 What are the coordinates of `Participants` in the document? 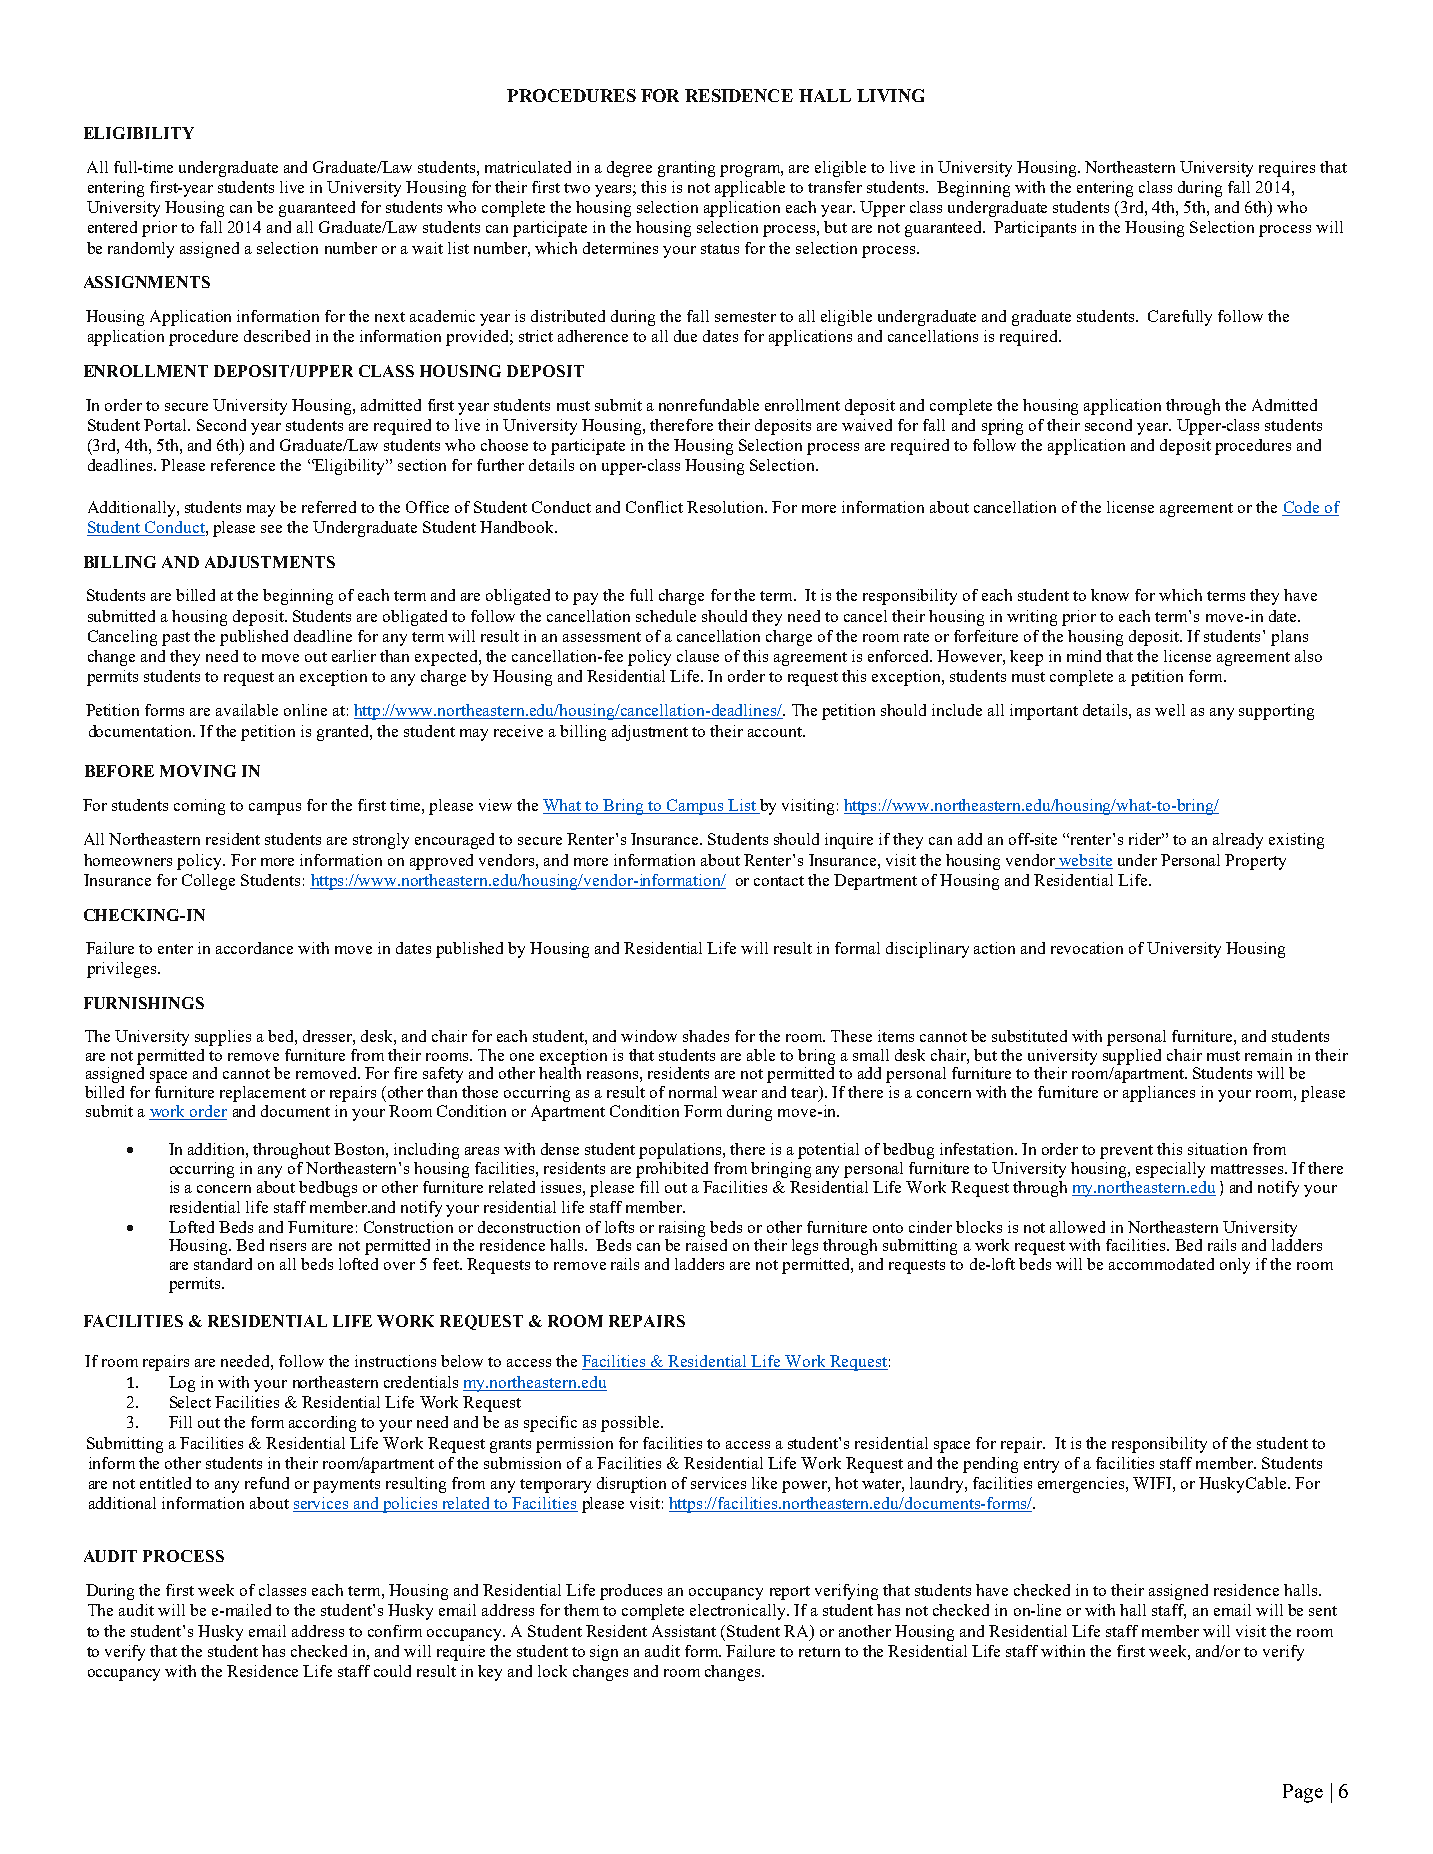 It's located at (1035, 229).
